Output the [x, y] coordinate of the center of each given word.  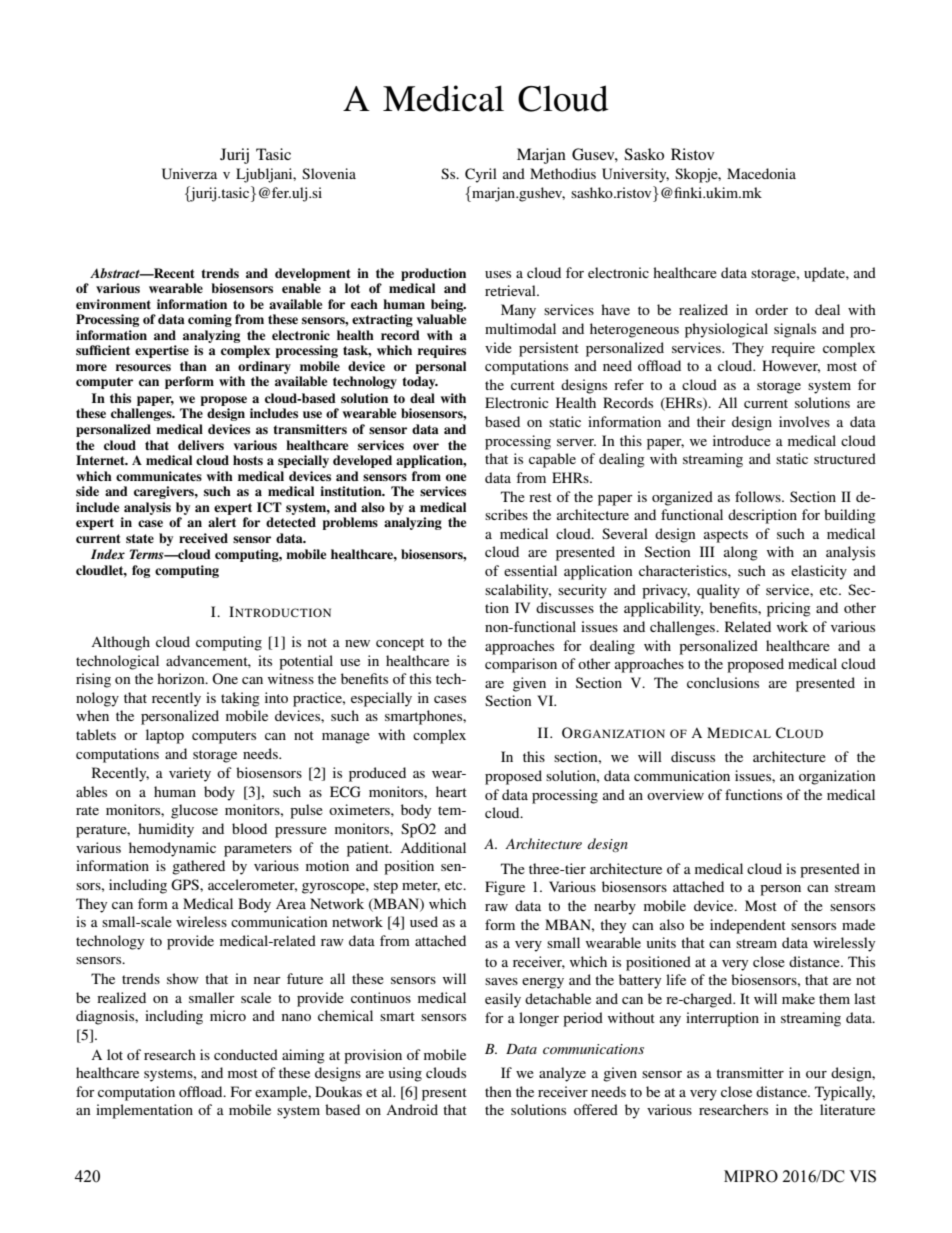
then [498, 1091]
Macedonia [761, 173]
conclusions [723, 682]
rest [540, 497]
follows [759, 496]
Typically [845, 1093]
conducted [246, 1054]
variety [190, 774]
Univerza [189, 174]
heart [451, 791]
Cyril [481, 175]
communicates [159, 476]
